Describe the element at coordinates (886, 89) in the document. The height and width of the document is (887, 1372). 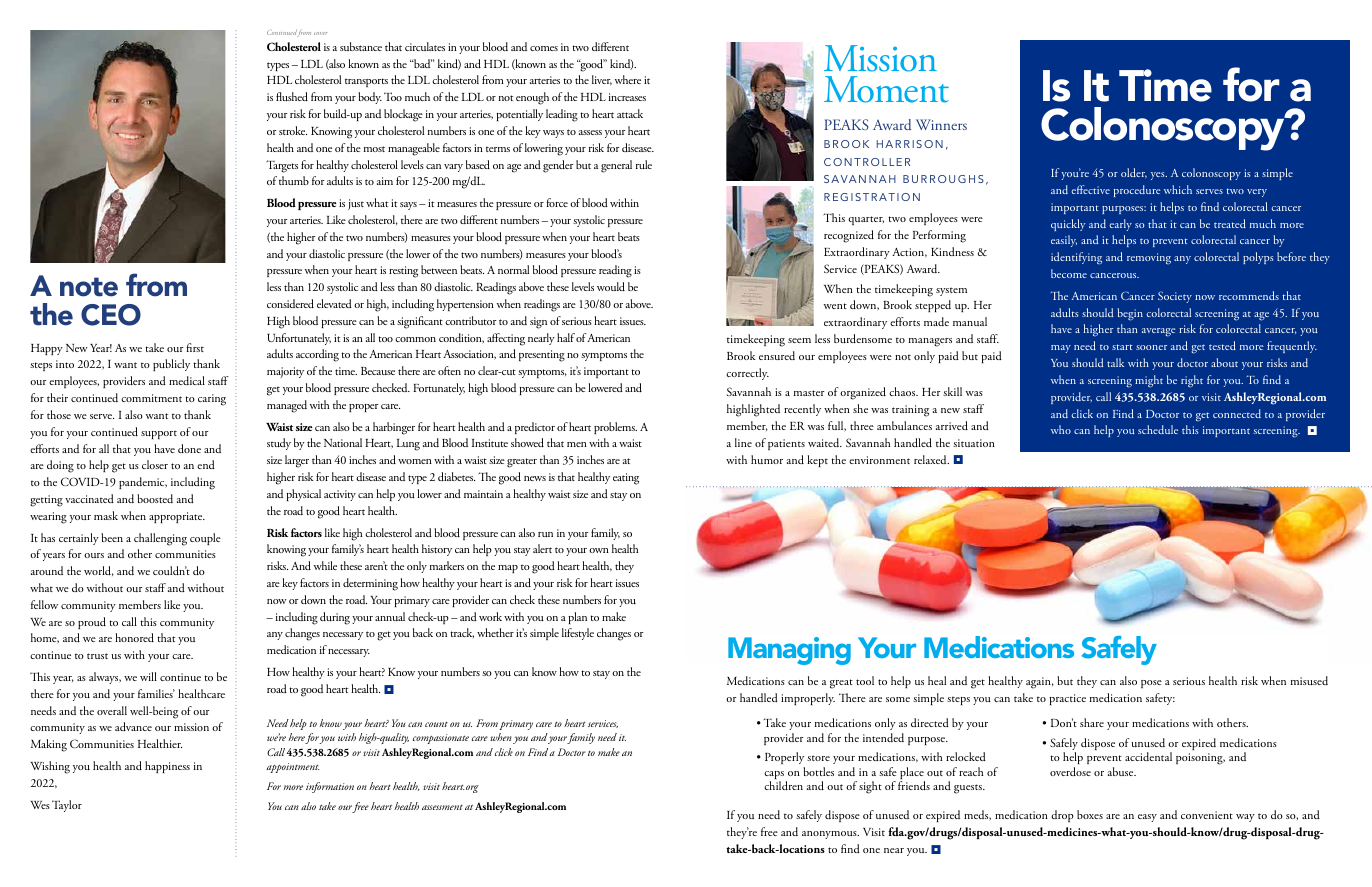
I see `Moment` at that location.
